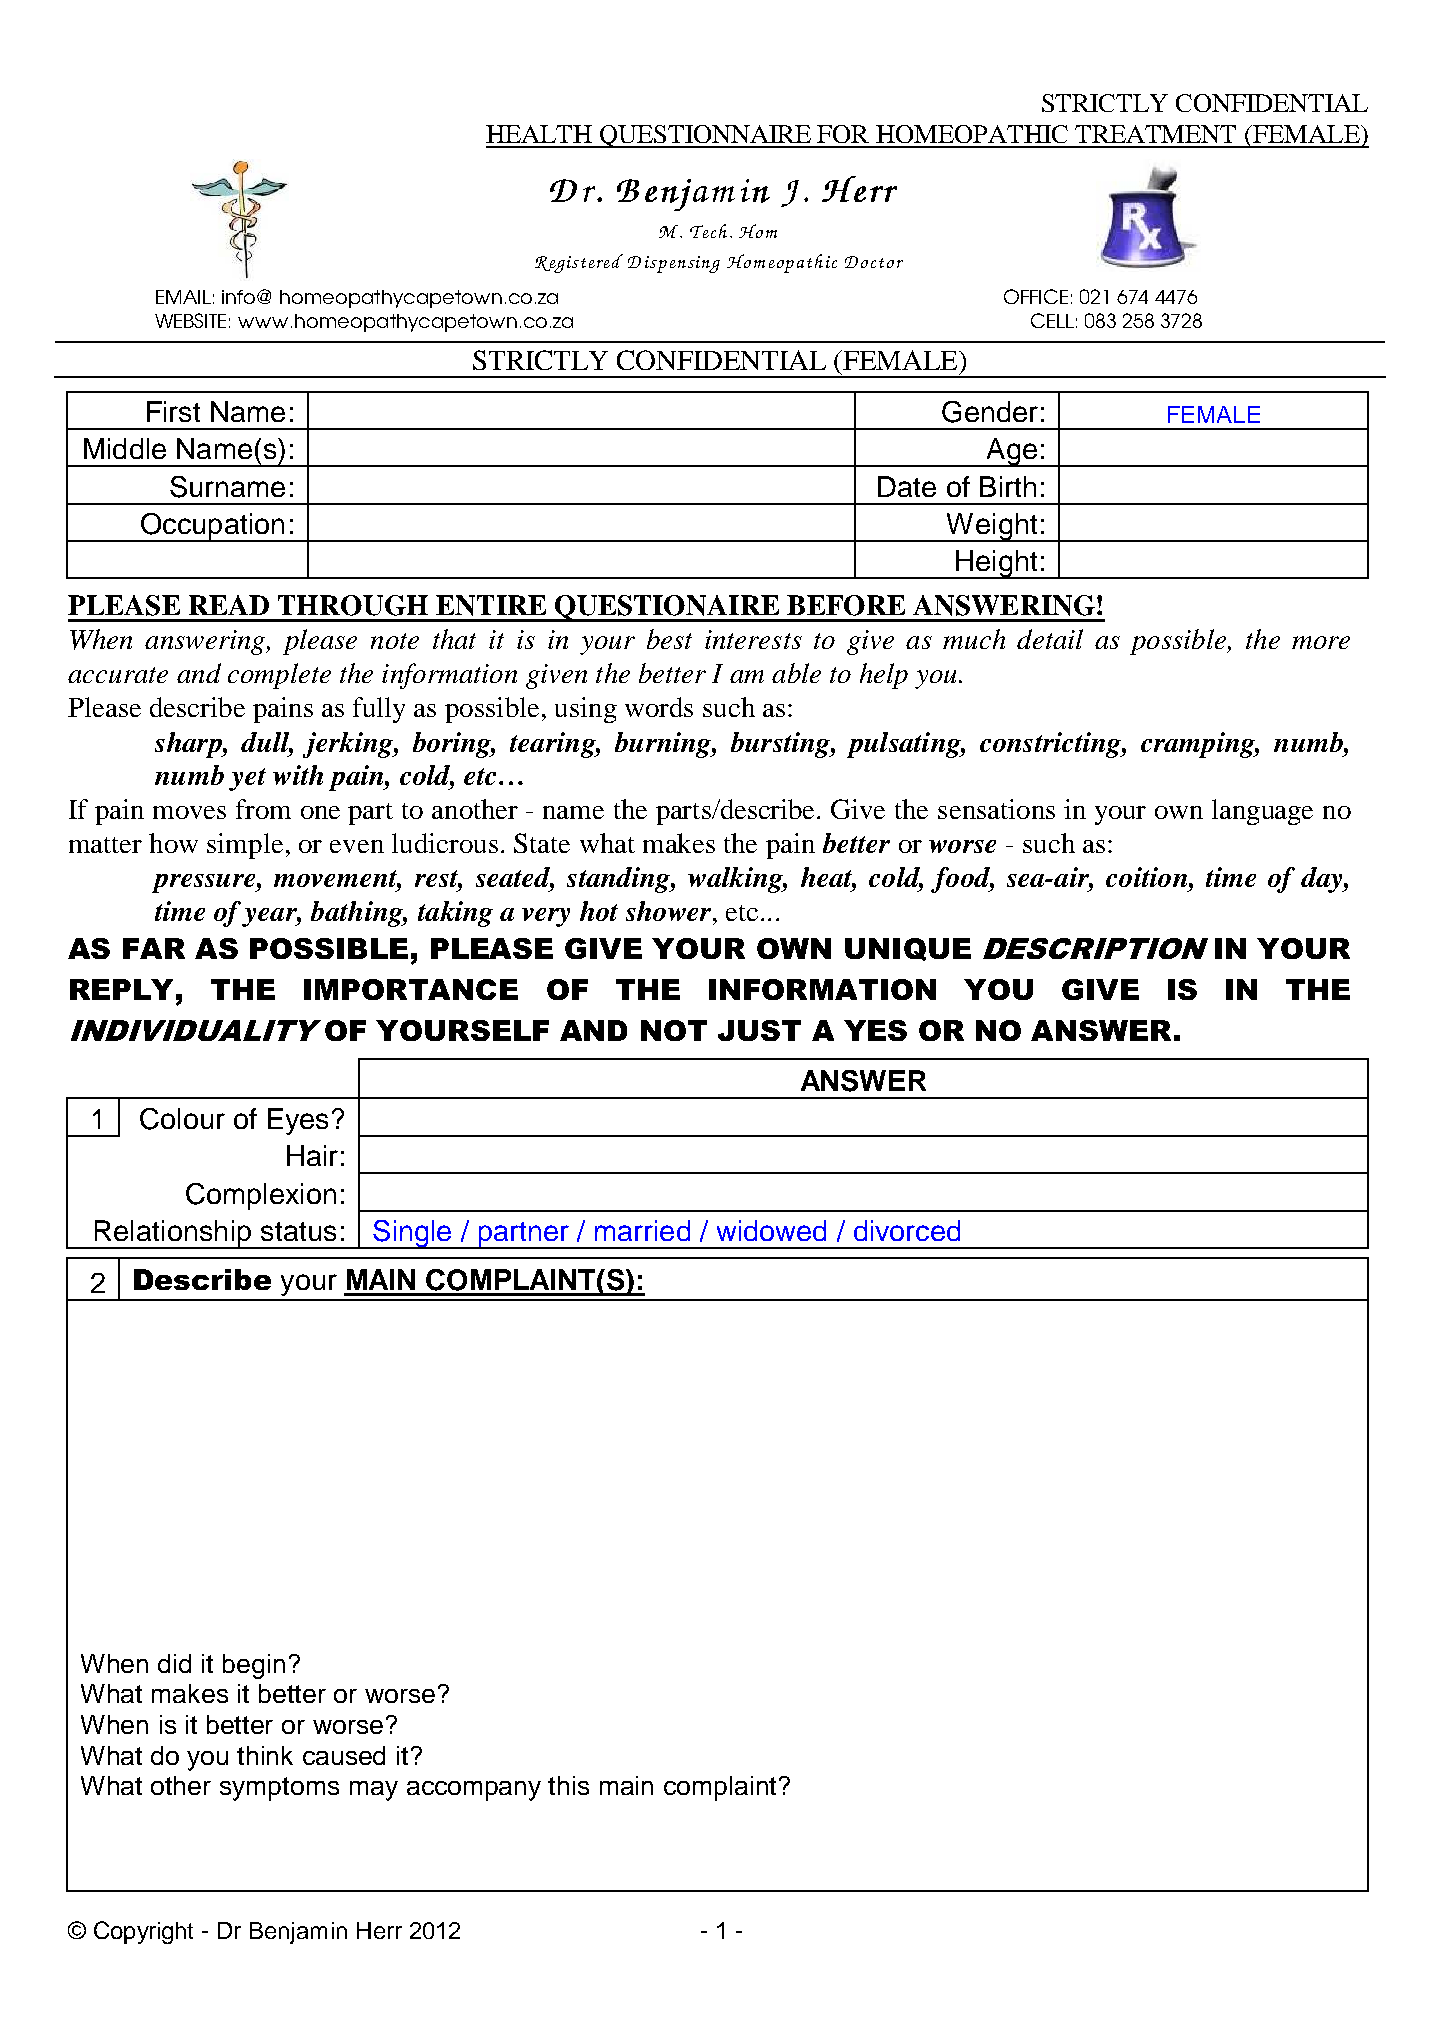  What do you see at coordinates (474, 1791) in the screenshot?
I see `accompany` at bounding box center [474, 1791].
